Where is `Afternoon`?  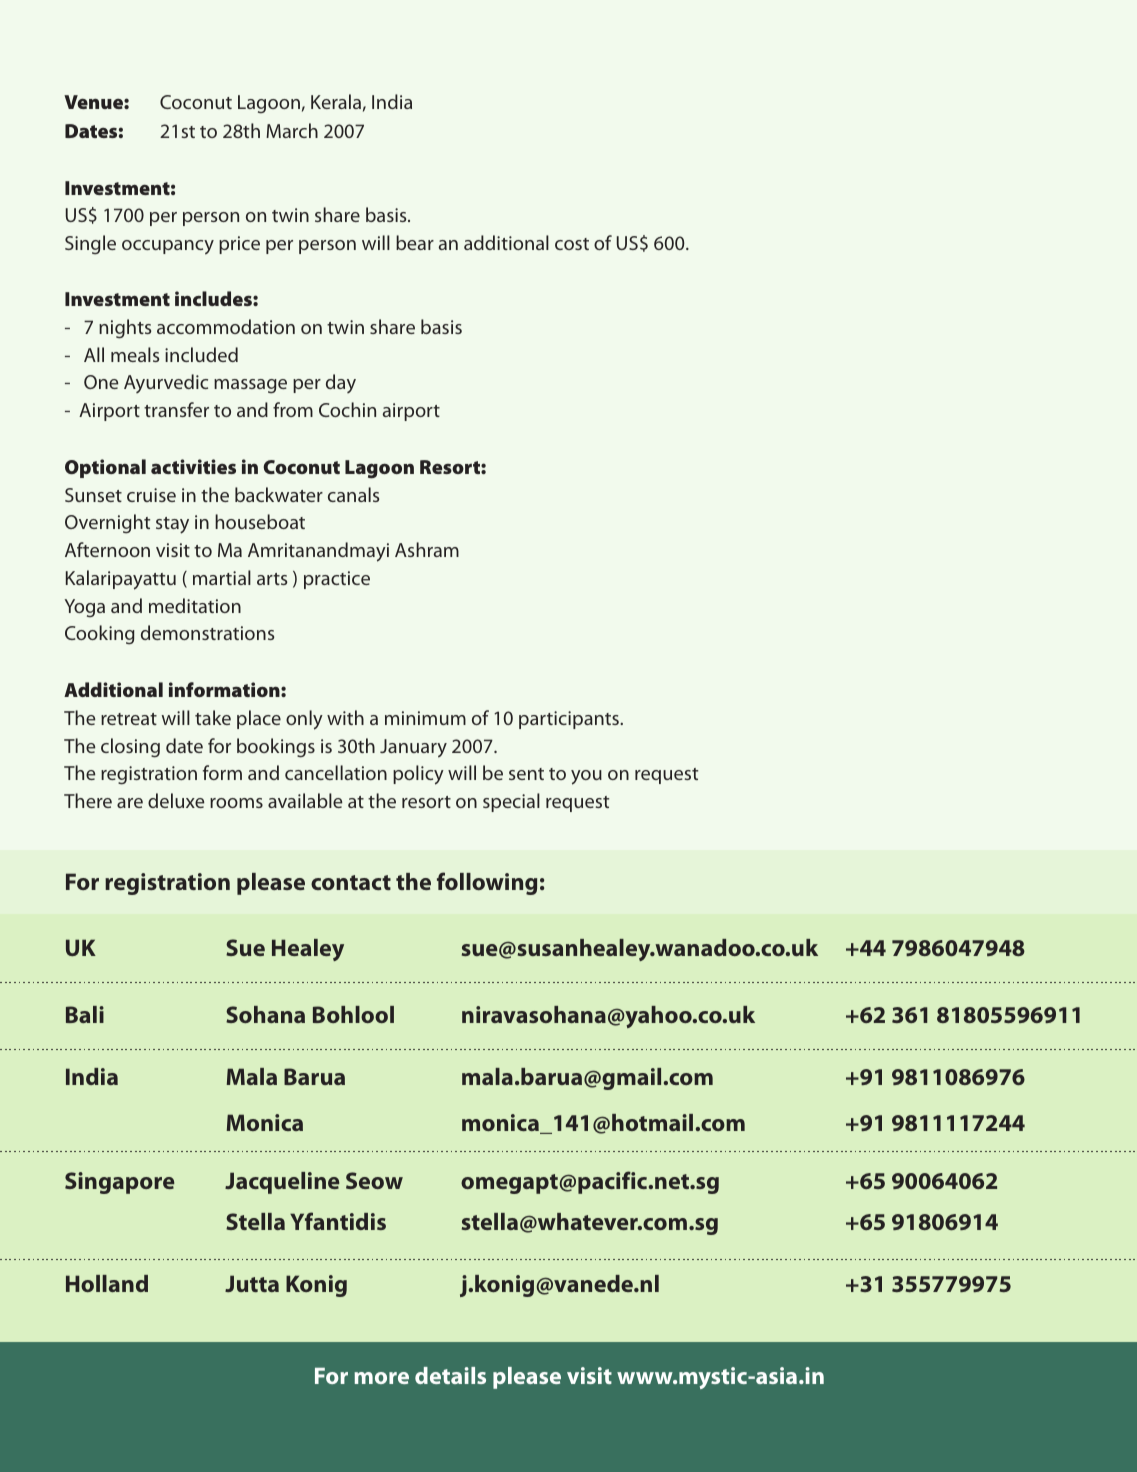 Afternoon is located at coordinates (107, 549).
